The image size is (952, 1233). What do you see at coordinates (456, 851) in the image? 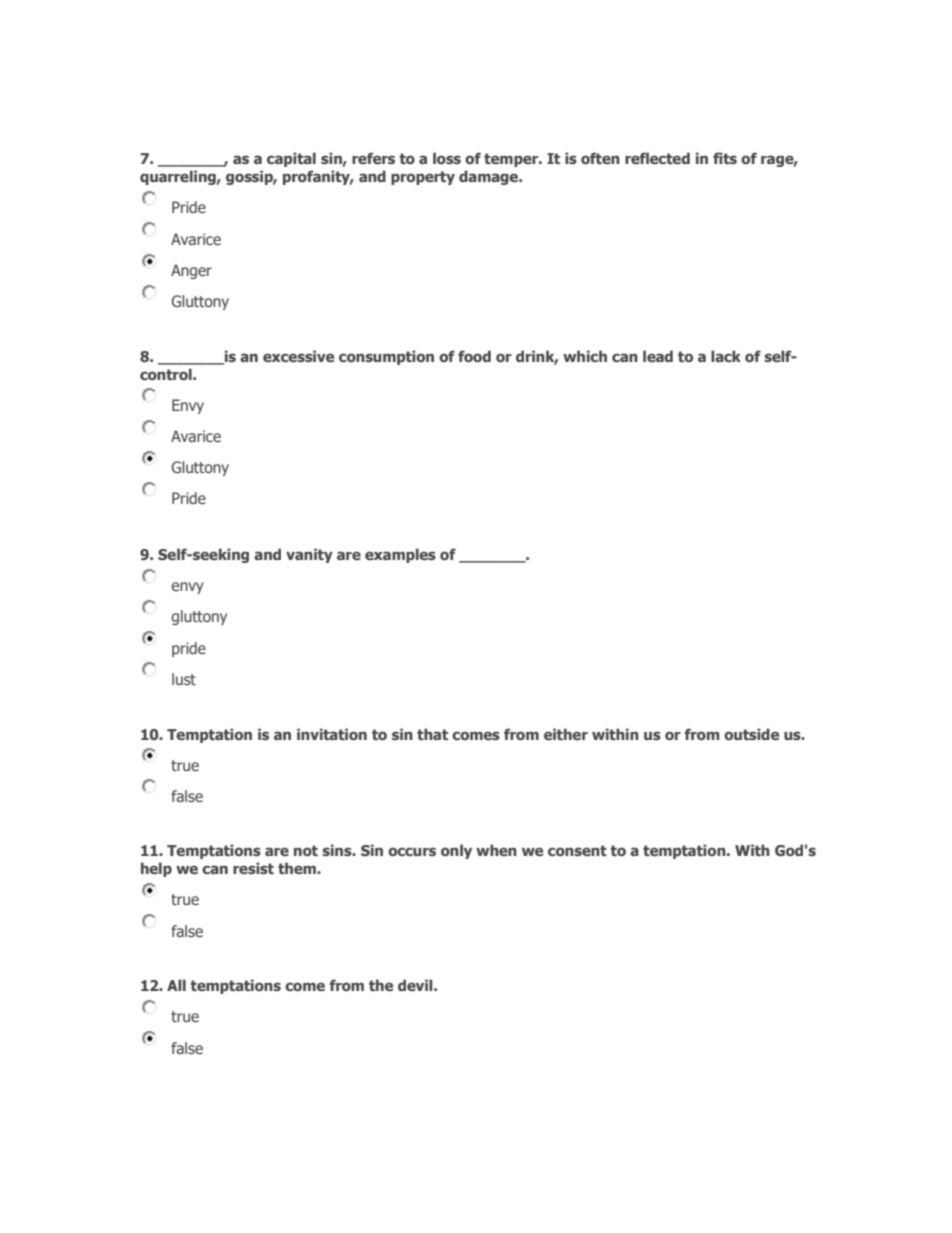
I see `only` at bounding box center [456, 851].
